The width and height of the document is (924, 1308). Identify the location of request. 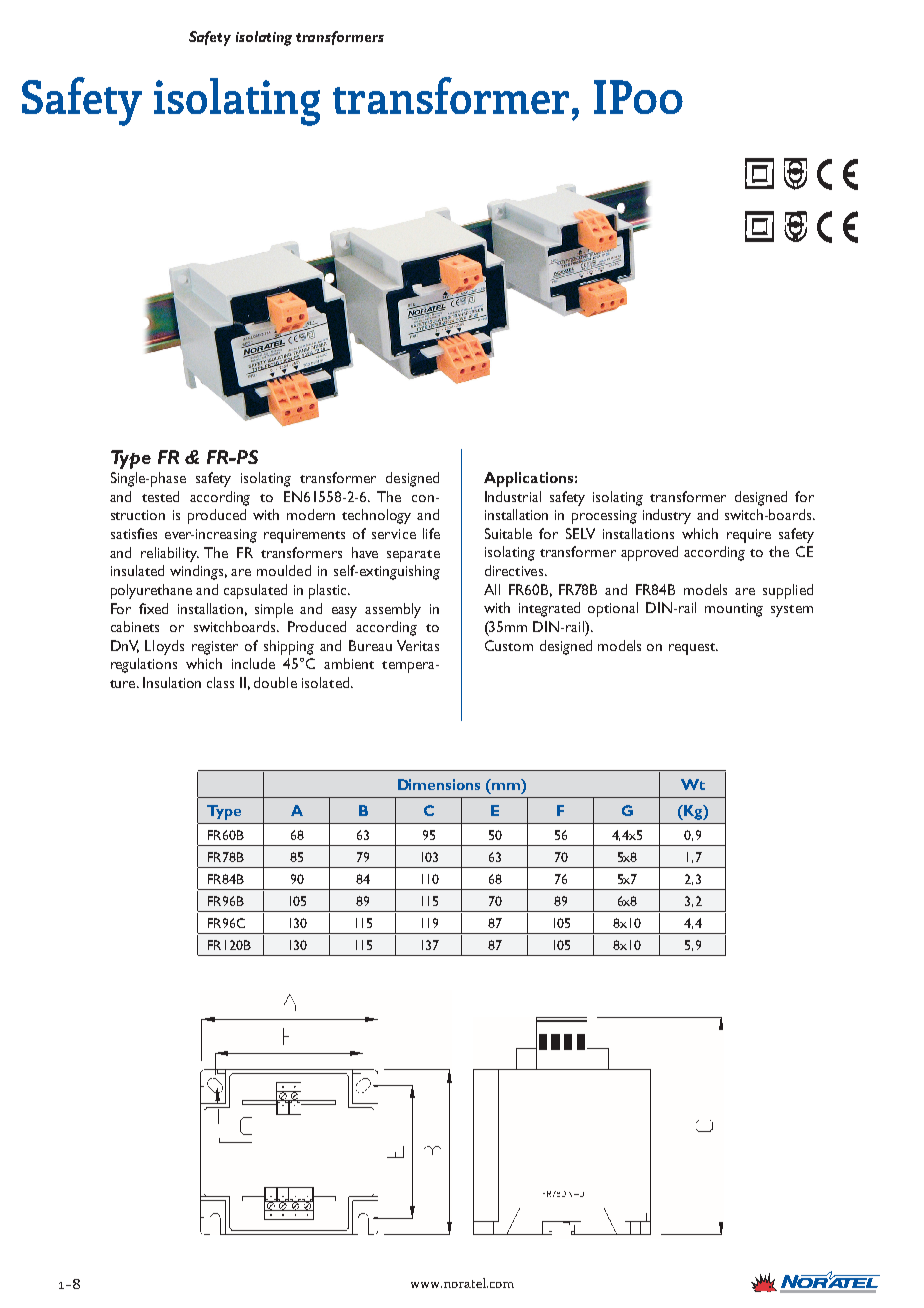
(693, 649).
